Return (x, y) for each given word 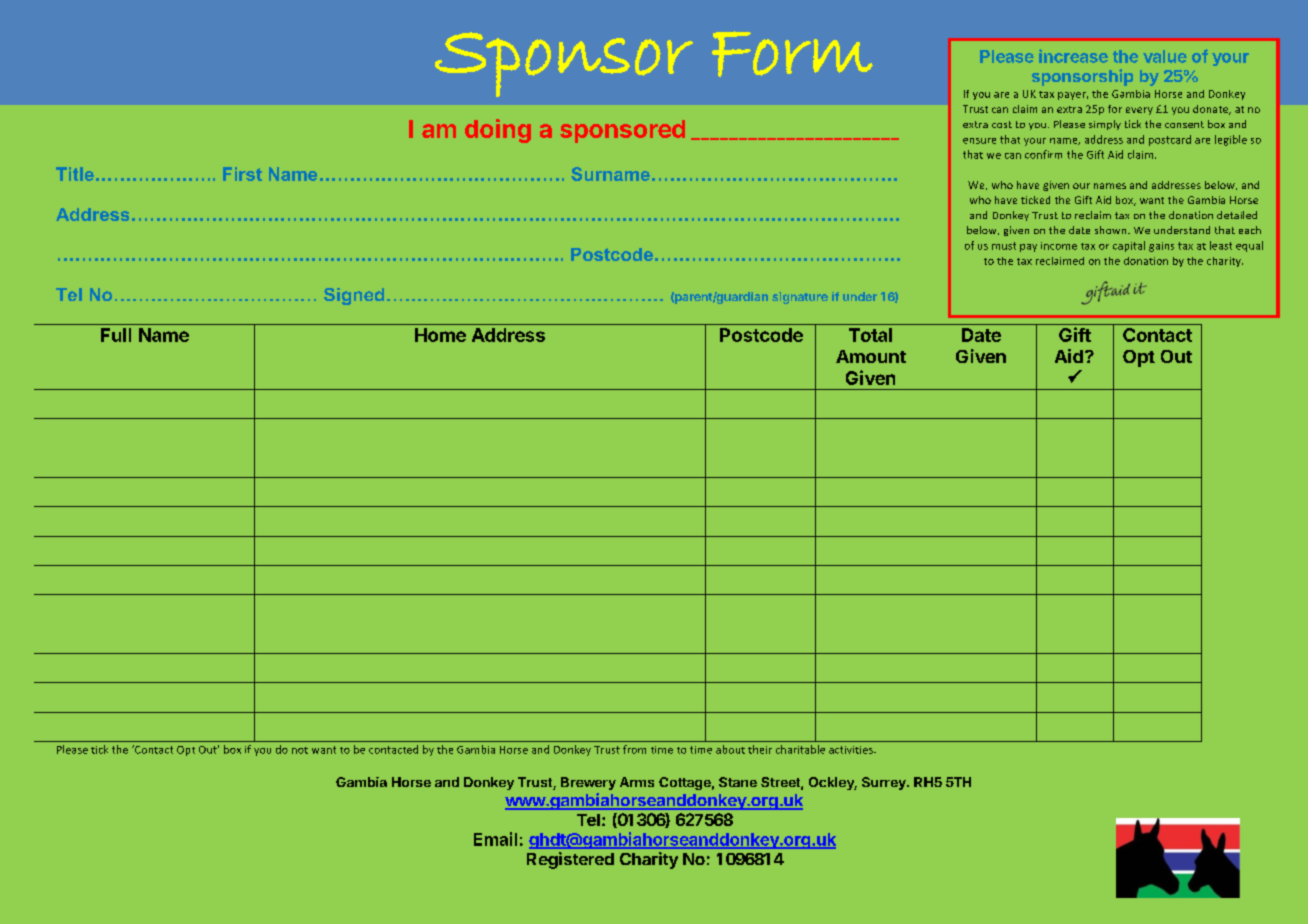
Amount (871, 356)
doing (498, 131)
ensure (979, 141)
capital (1129, 246)
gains (1161, 247)
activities (852, 750)
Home (440, 335)
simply (1105, 125)
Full (116, 335)
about (730, 749)
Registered (570, 860)
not (300, 750)
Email (495, 839)
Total (870, 335)
